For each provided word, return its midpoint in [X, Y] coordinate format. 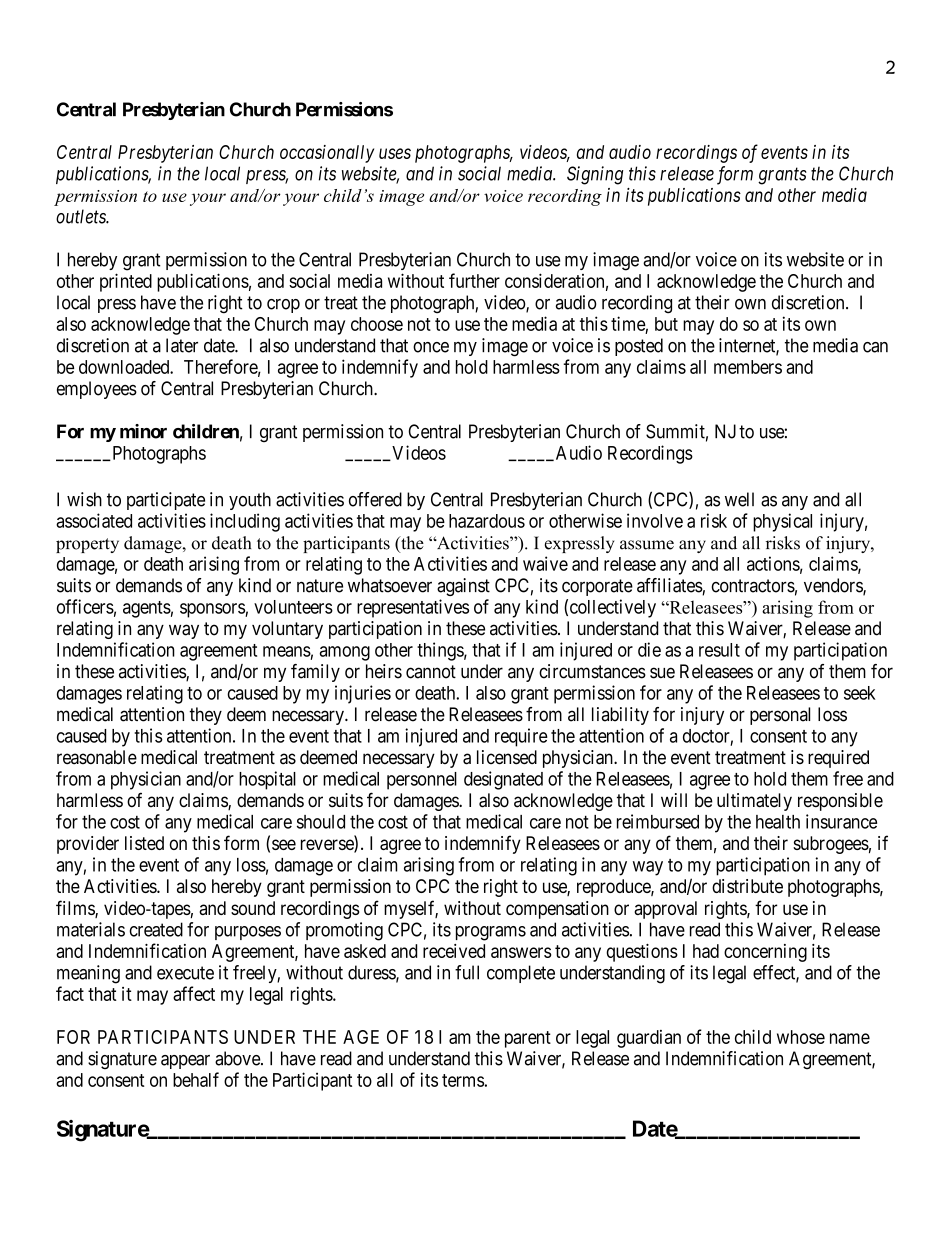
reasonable [97, 757]
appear [185, 1062]
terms [463, 1080]
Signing [595, 175]
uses [395, 153]
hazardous [487, 521]
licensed [507, 757]
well [739, 499]
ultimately [754, 802]
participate [166, 501]
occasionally [327, 154]
